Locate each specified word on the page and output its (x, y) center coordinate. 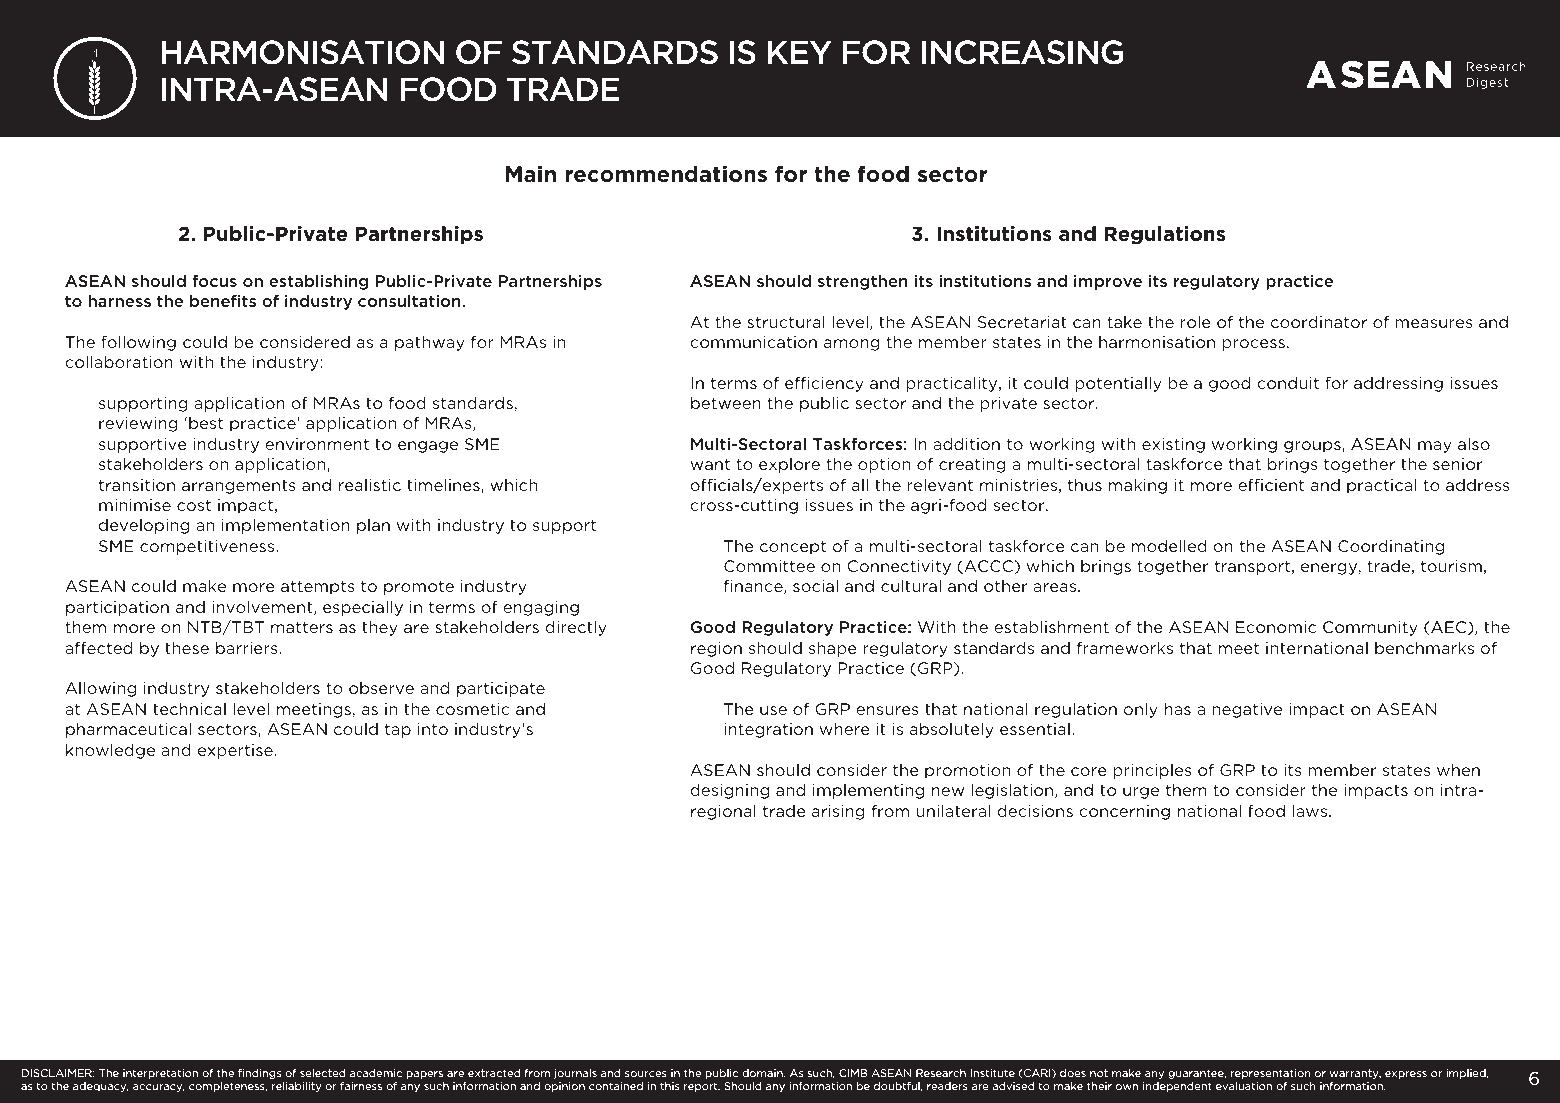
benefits (223, 301)
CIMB (853, 1073)
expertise (236, 751)
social (815, 586)
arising (838, 812)
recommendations (666, 174)
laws (1311, 811)
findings (259, 1074)
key (799, 52)
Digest (1487, 83)
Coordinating (1391, 547)
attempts (318, 588)
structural (786, 322)
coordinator (1319, 322)
